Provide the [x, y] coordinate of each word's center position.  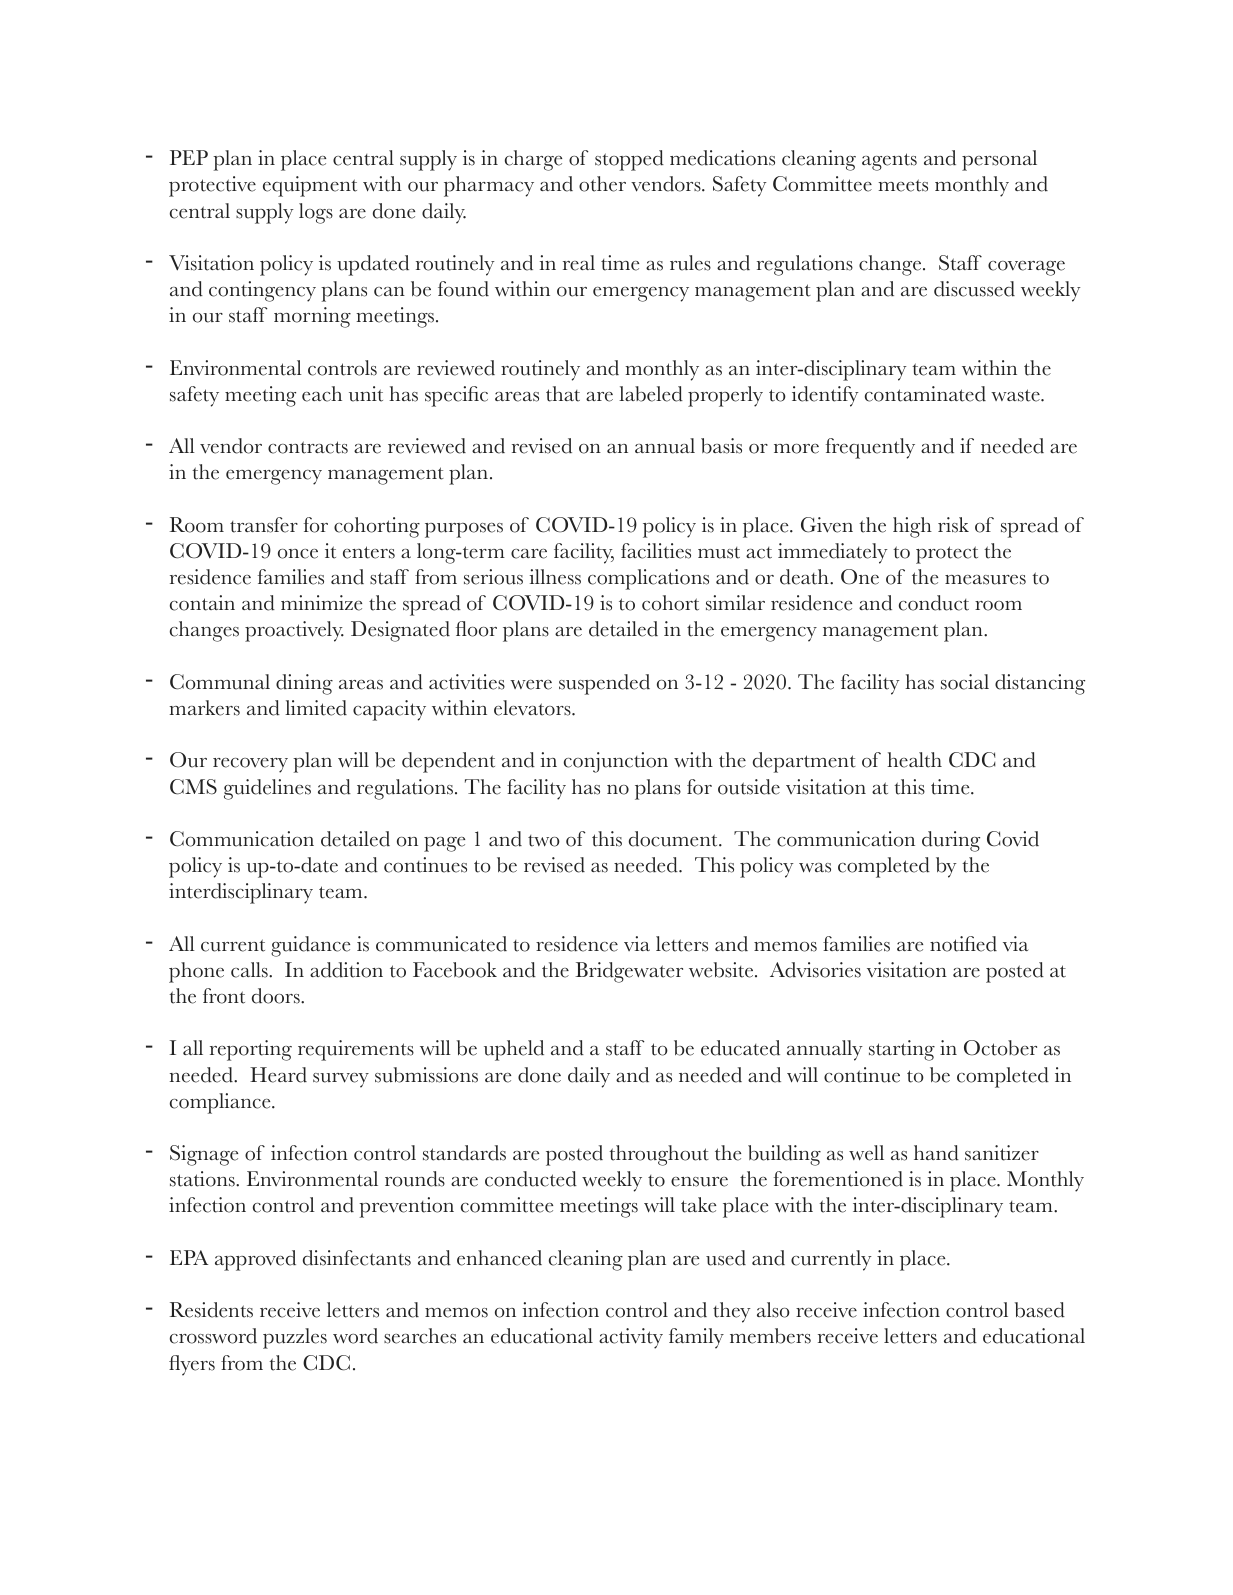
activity [631, 1338]
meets [903, 185]
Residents [211, 1310]
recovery [250, 765]
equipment [310, 186]
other [602, 184]
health [914, 760]
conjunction [616, 762]
